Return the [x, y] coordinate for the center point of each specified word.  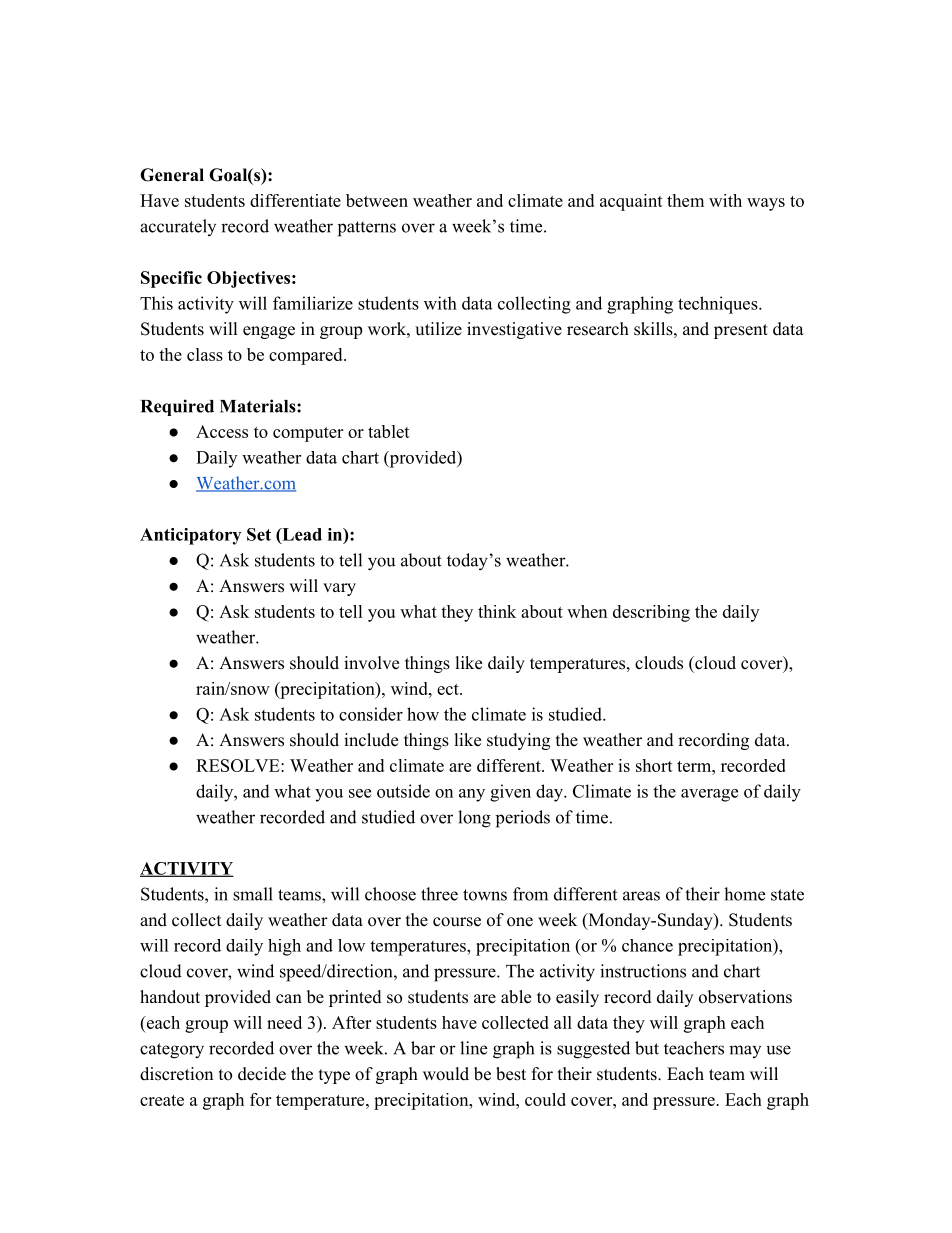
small [253, 894]
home [744, 894]
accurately [178, 227]
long [474, 819]
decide [262, 1074]
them [685, 200]
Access [222, 431]
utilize [438, 329]
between [377, 200]
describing [651, 613]
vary [339, 589]
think [497, 611]
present [741, 331]
